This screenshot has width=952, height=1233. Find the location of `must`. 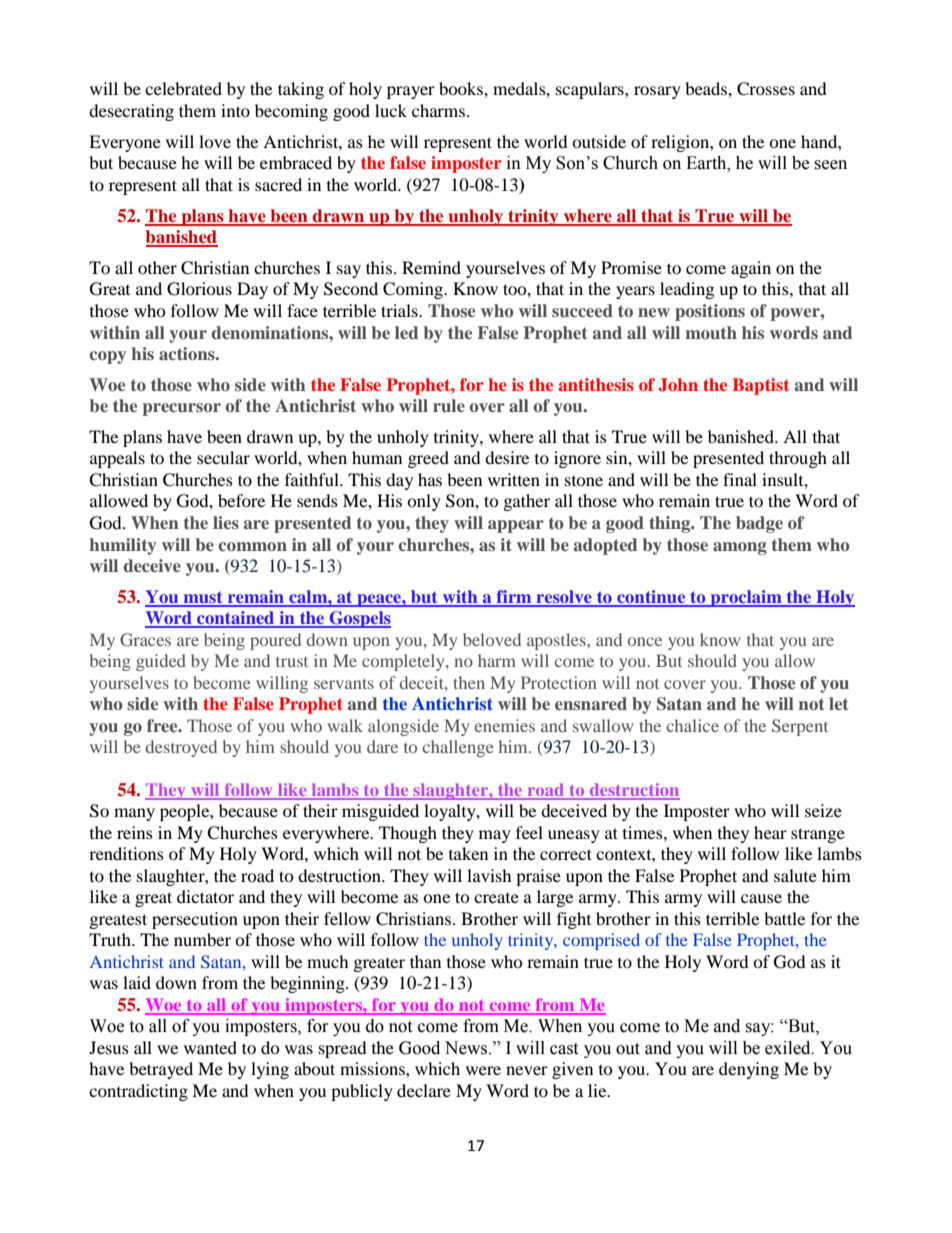

must is located at coordinates (203, 598).
